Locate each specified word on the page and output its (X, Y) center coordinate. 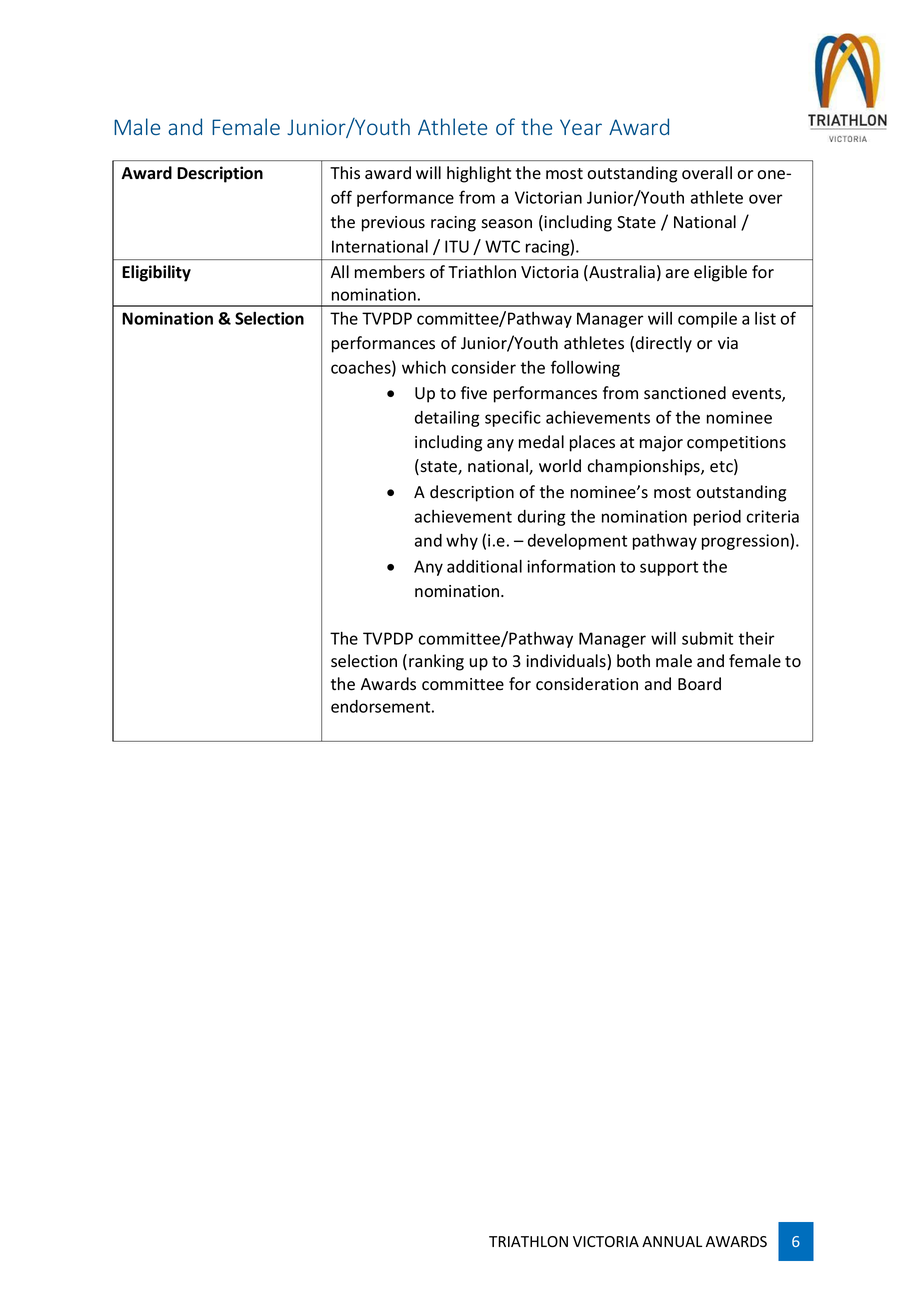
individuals (567, 662)
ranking (436, 662)
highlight (479, 174)
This (345, 173)
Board (699, 684)
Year (581, 127)
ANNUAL (672, 1242)
